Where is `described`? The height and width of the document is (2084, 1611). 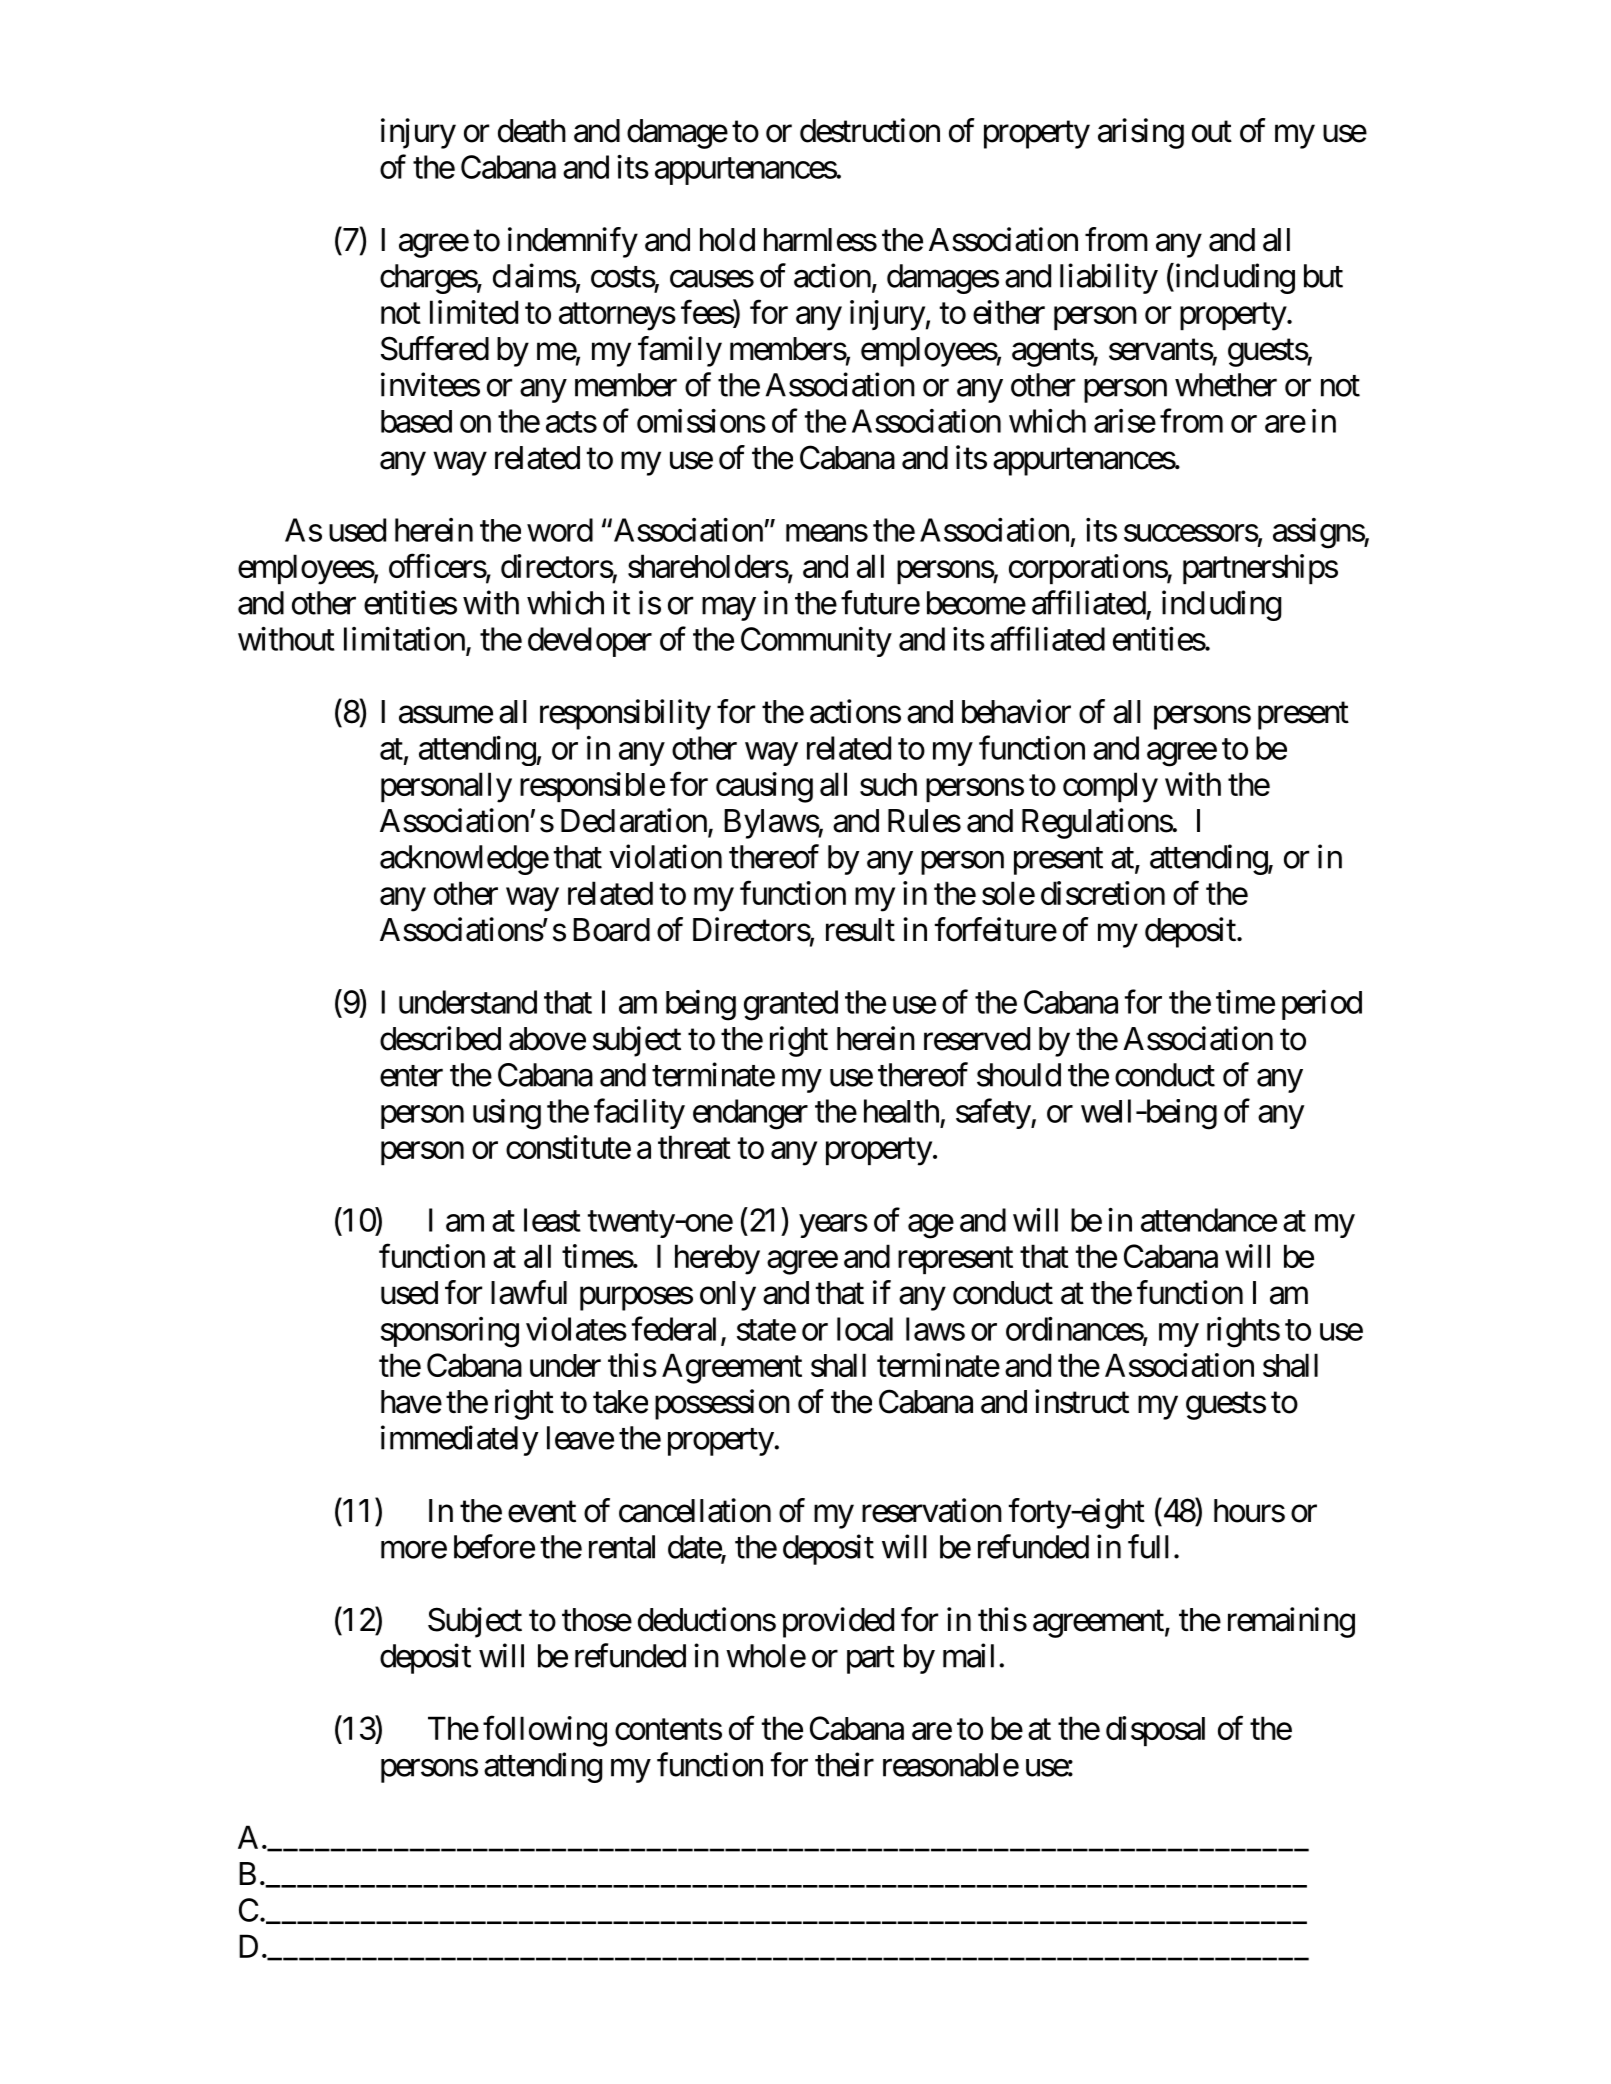 described is located at coordinates (440, 1038).
